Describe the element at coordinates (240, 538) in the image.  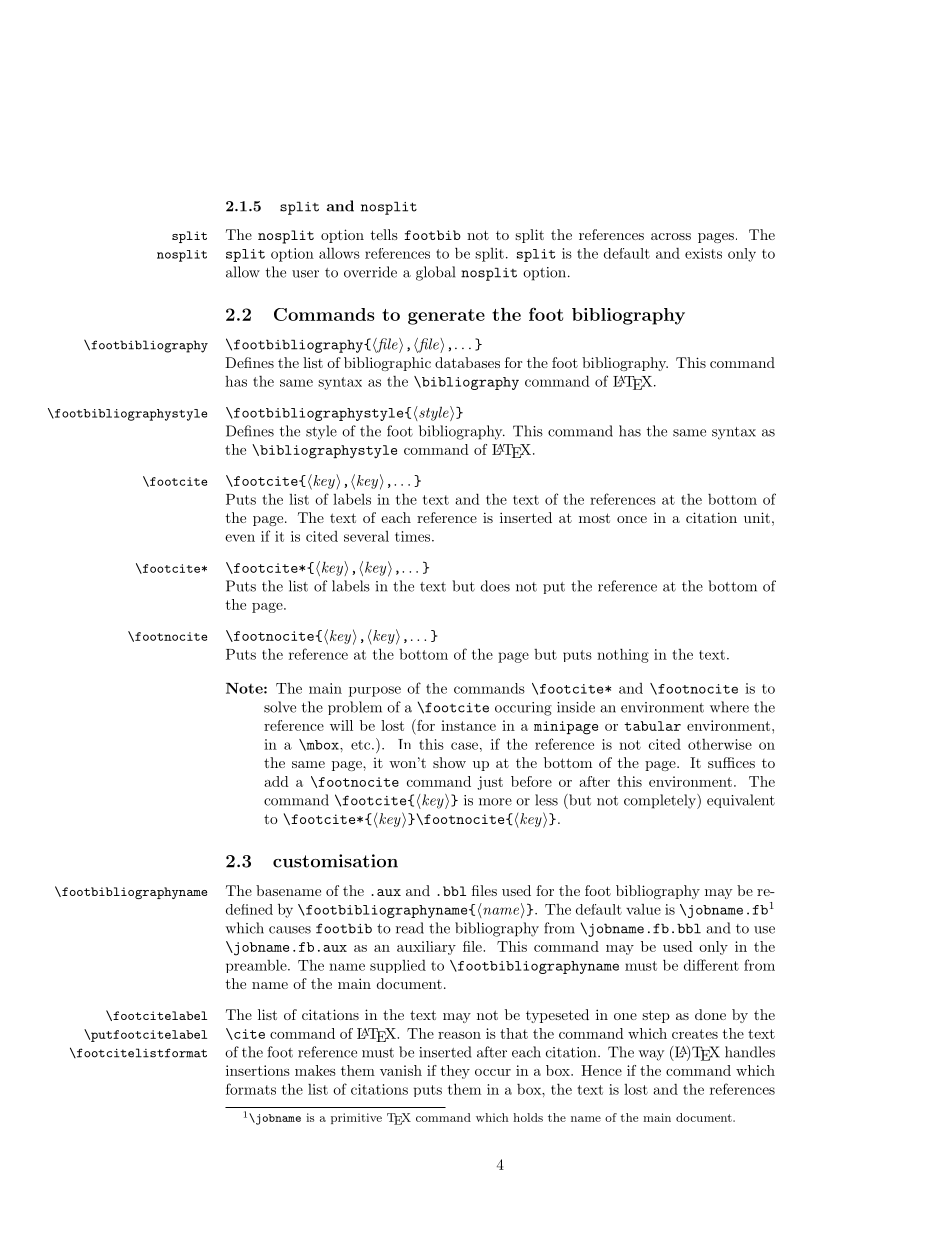
I see `even` at that location.
